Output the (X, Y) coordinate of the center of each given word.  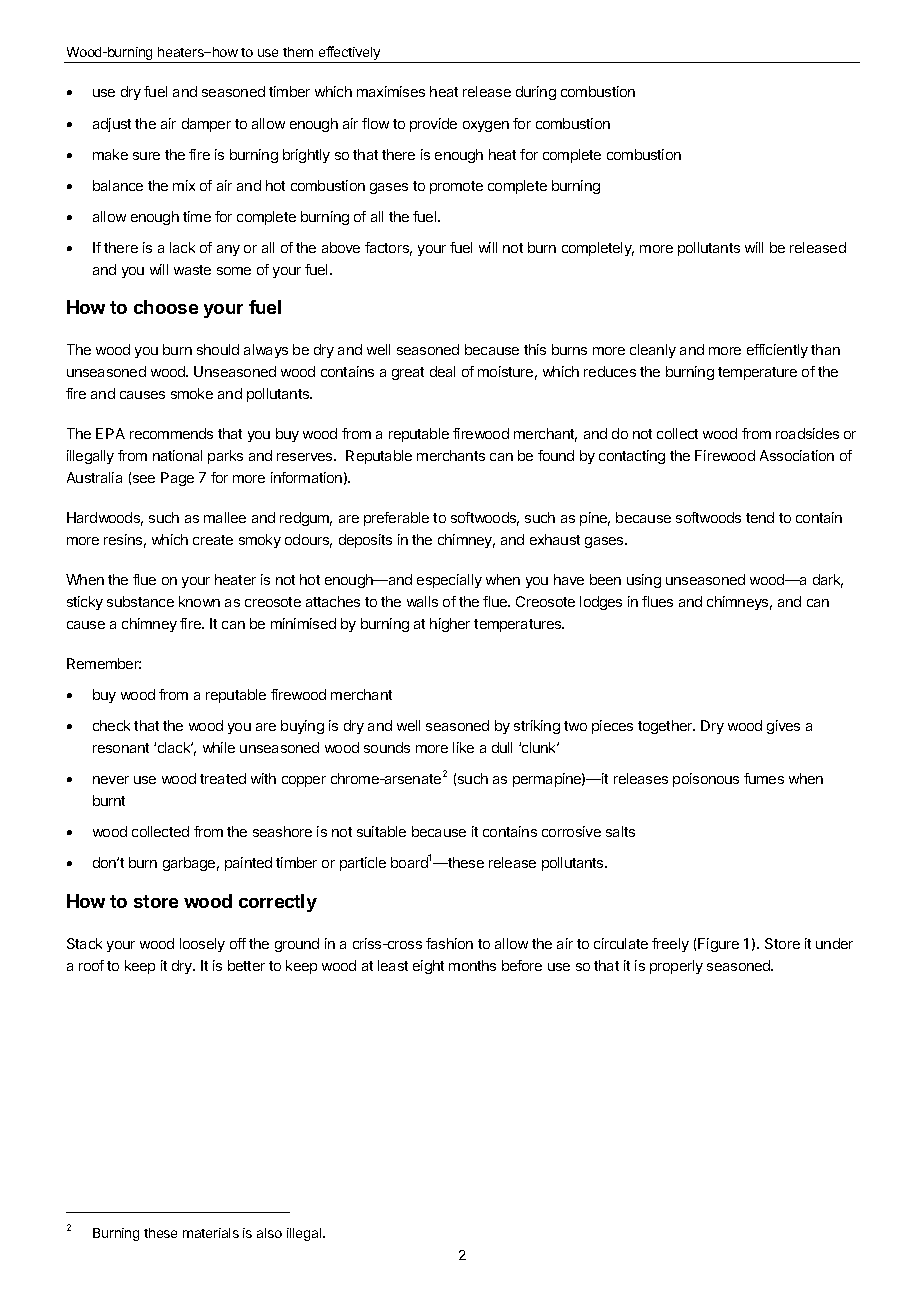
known (199, 601)
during (536, 93)
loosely (202, 945)
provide (433, 125)
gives (783, 727)
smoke (192, 393)
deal (442, 371)
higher (450, 625)
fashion (449, 943)
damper (206, 125)
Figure (718, 945)
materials (211, 1233)
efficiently (777, 351)
